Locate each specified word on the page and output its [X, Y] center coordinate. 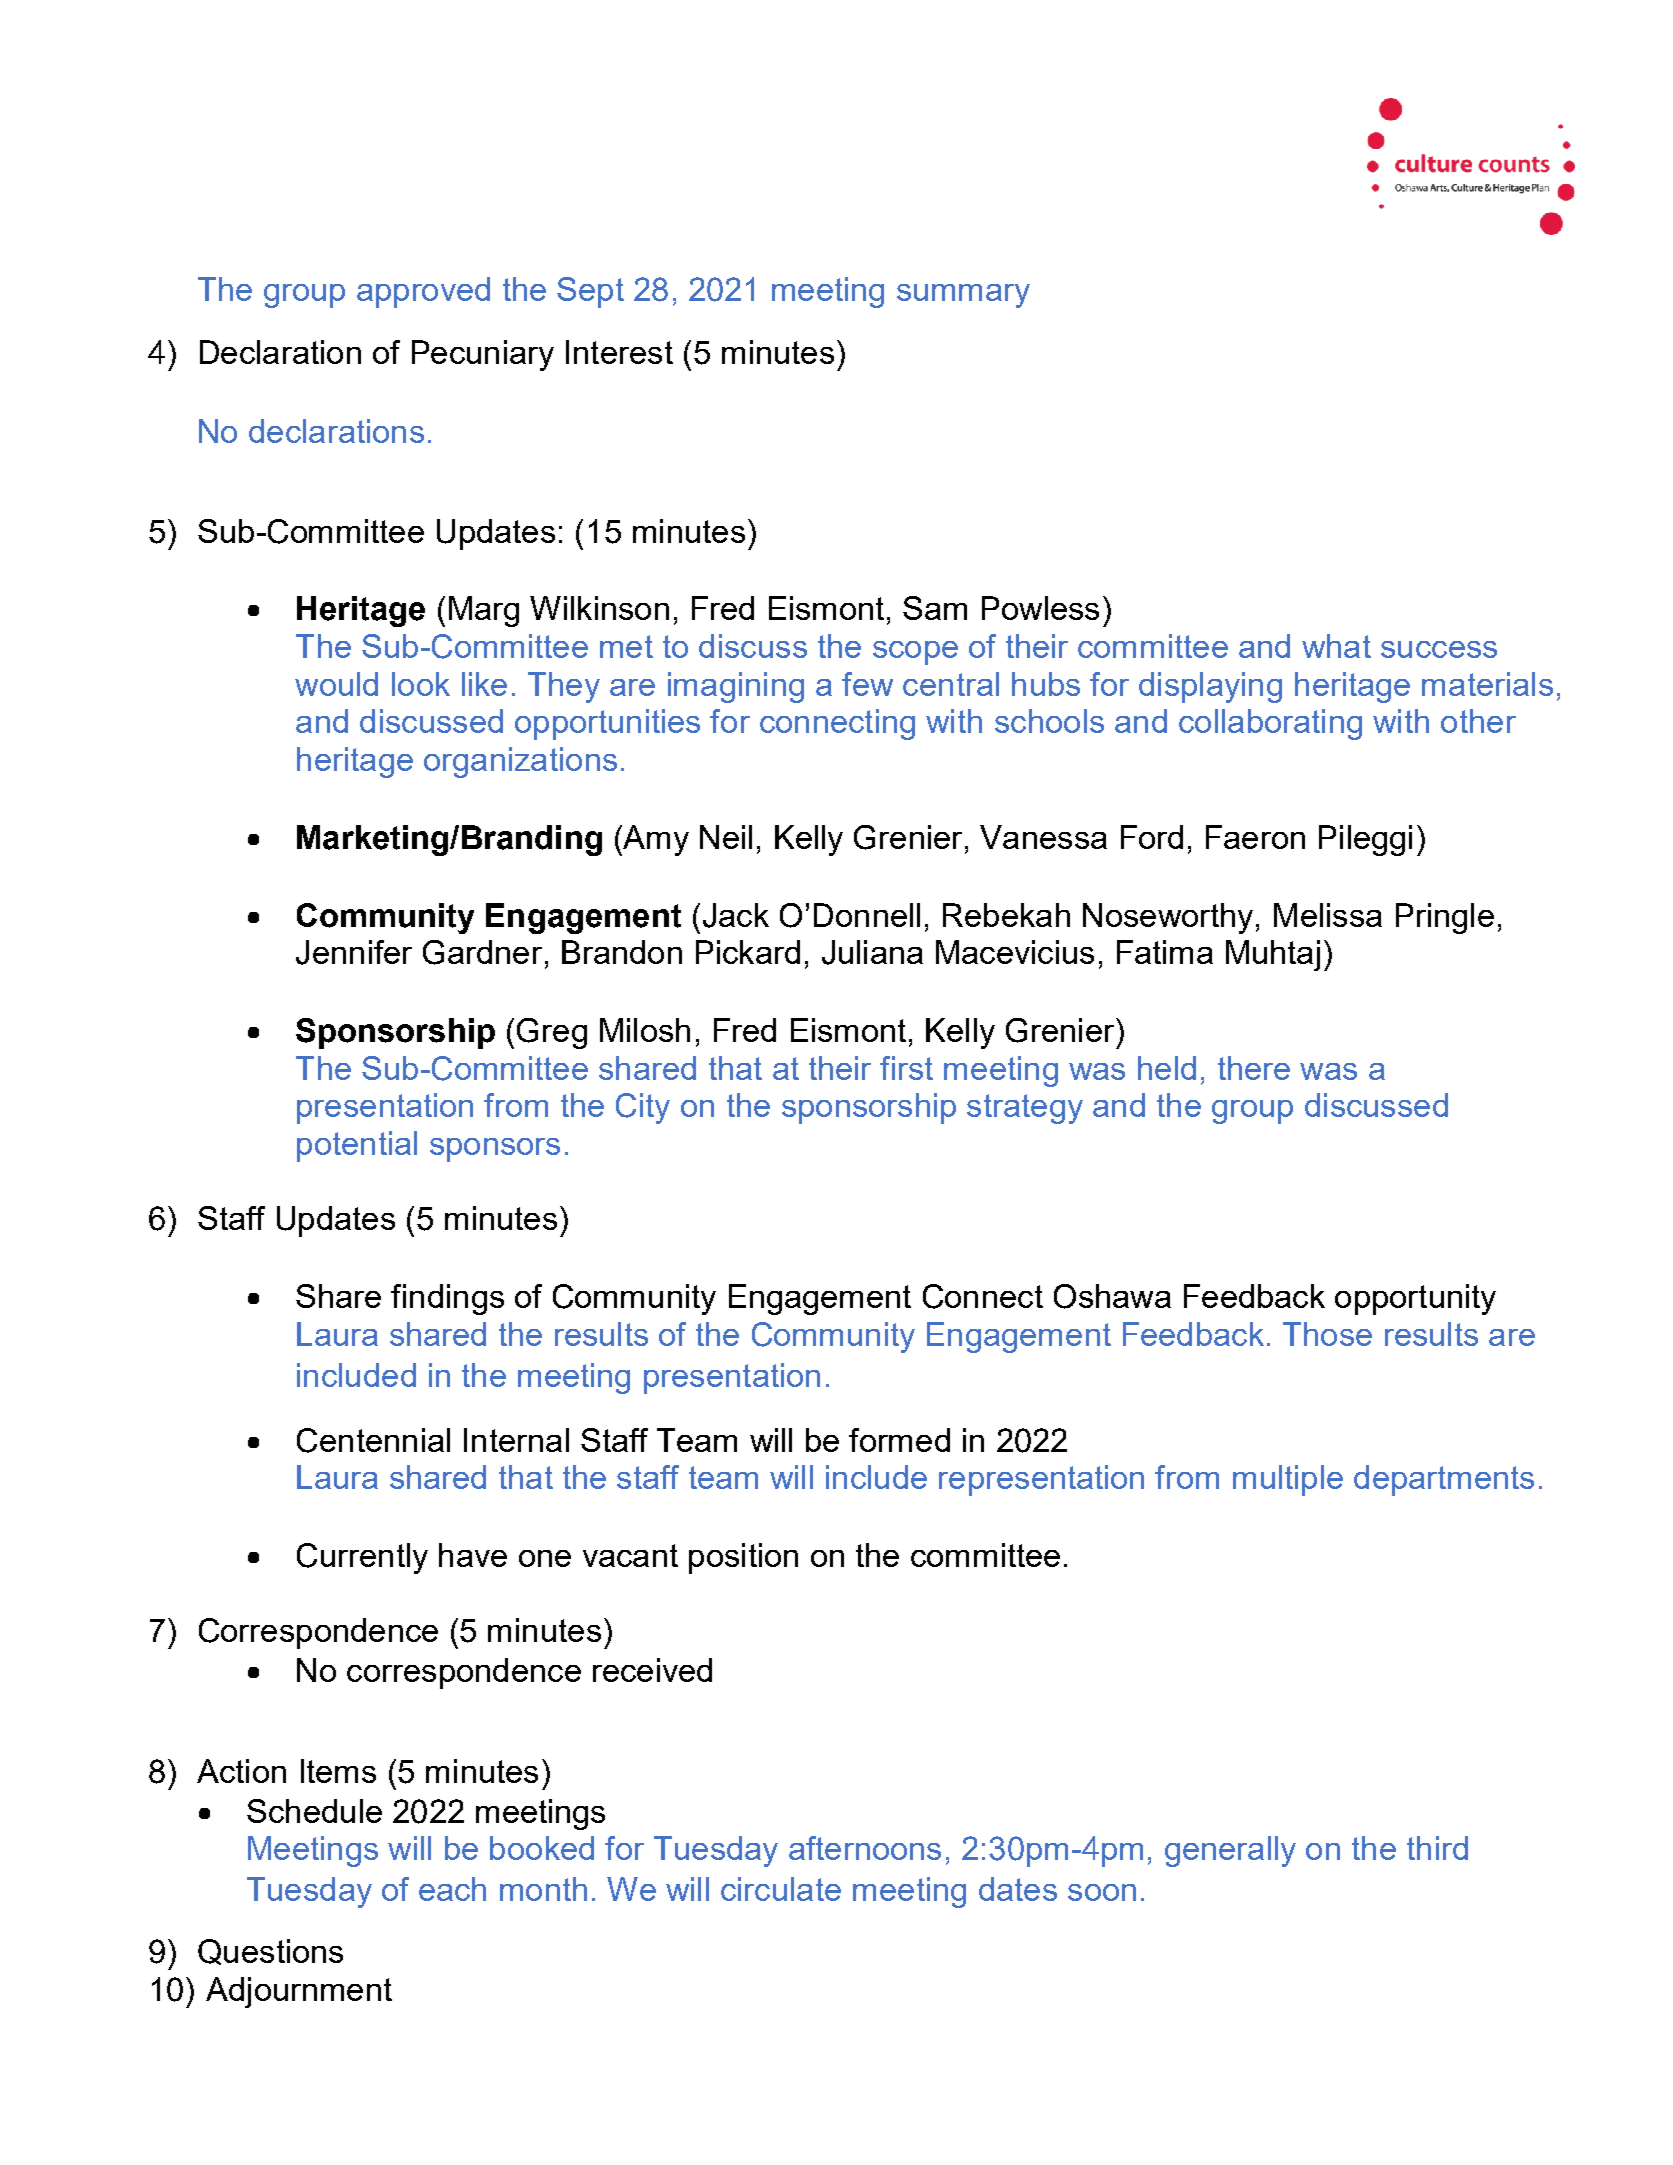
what [1336, 646]
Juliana [872, 952]
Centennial [373, 1440]
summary [963, 296]
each [452, 1889]
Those [1327, 1334]
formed [899, 1440]
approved [423, 292]
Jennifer [354, 952]
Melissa [1328, 915]
